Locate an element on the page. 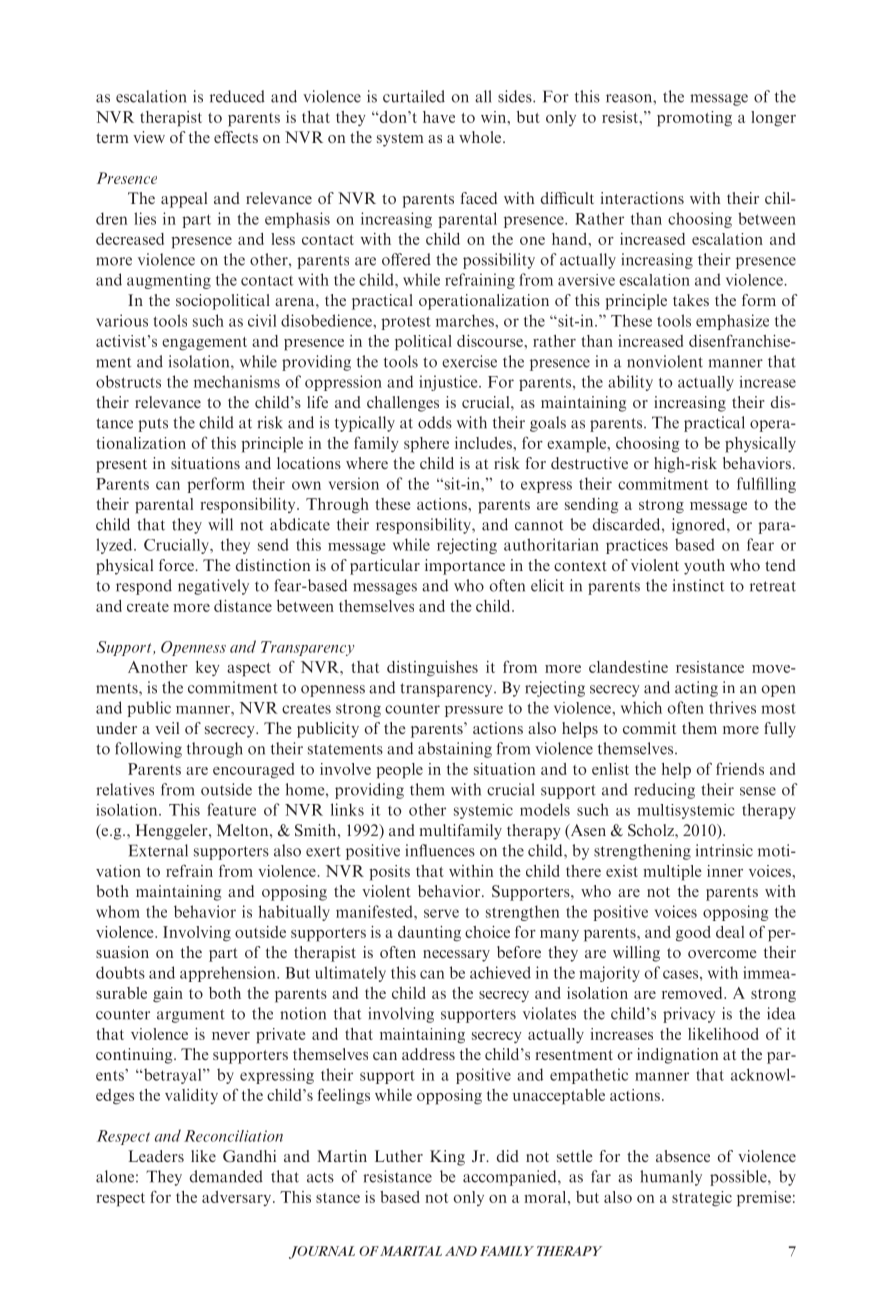 The image size is (896, 1316). strategic is located at coordinates (702, 1199).
